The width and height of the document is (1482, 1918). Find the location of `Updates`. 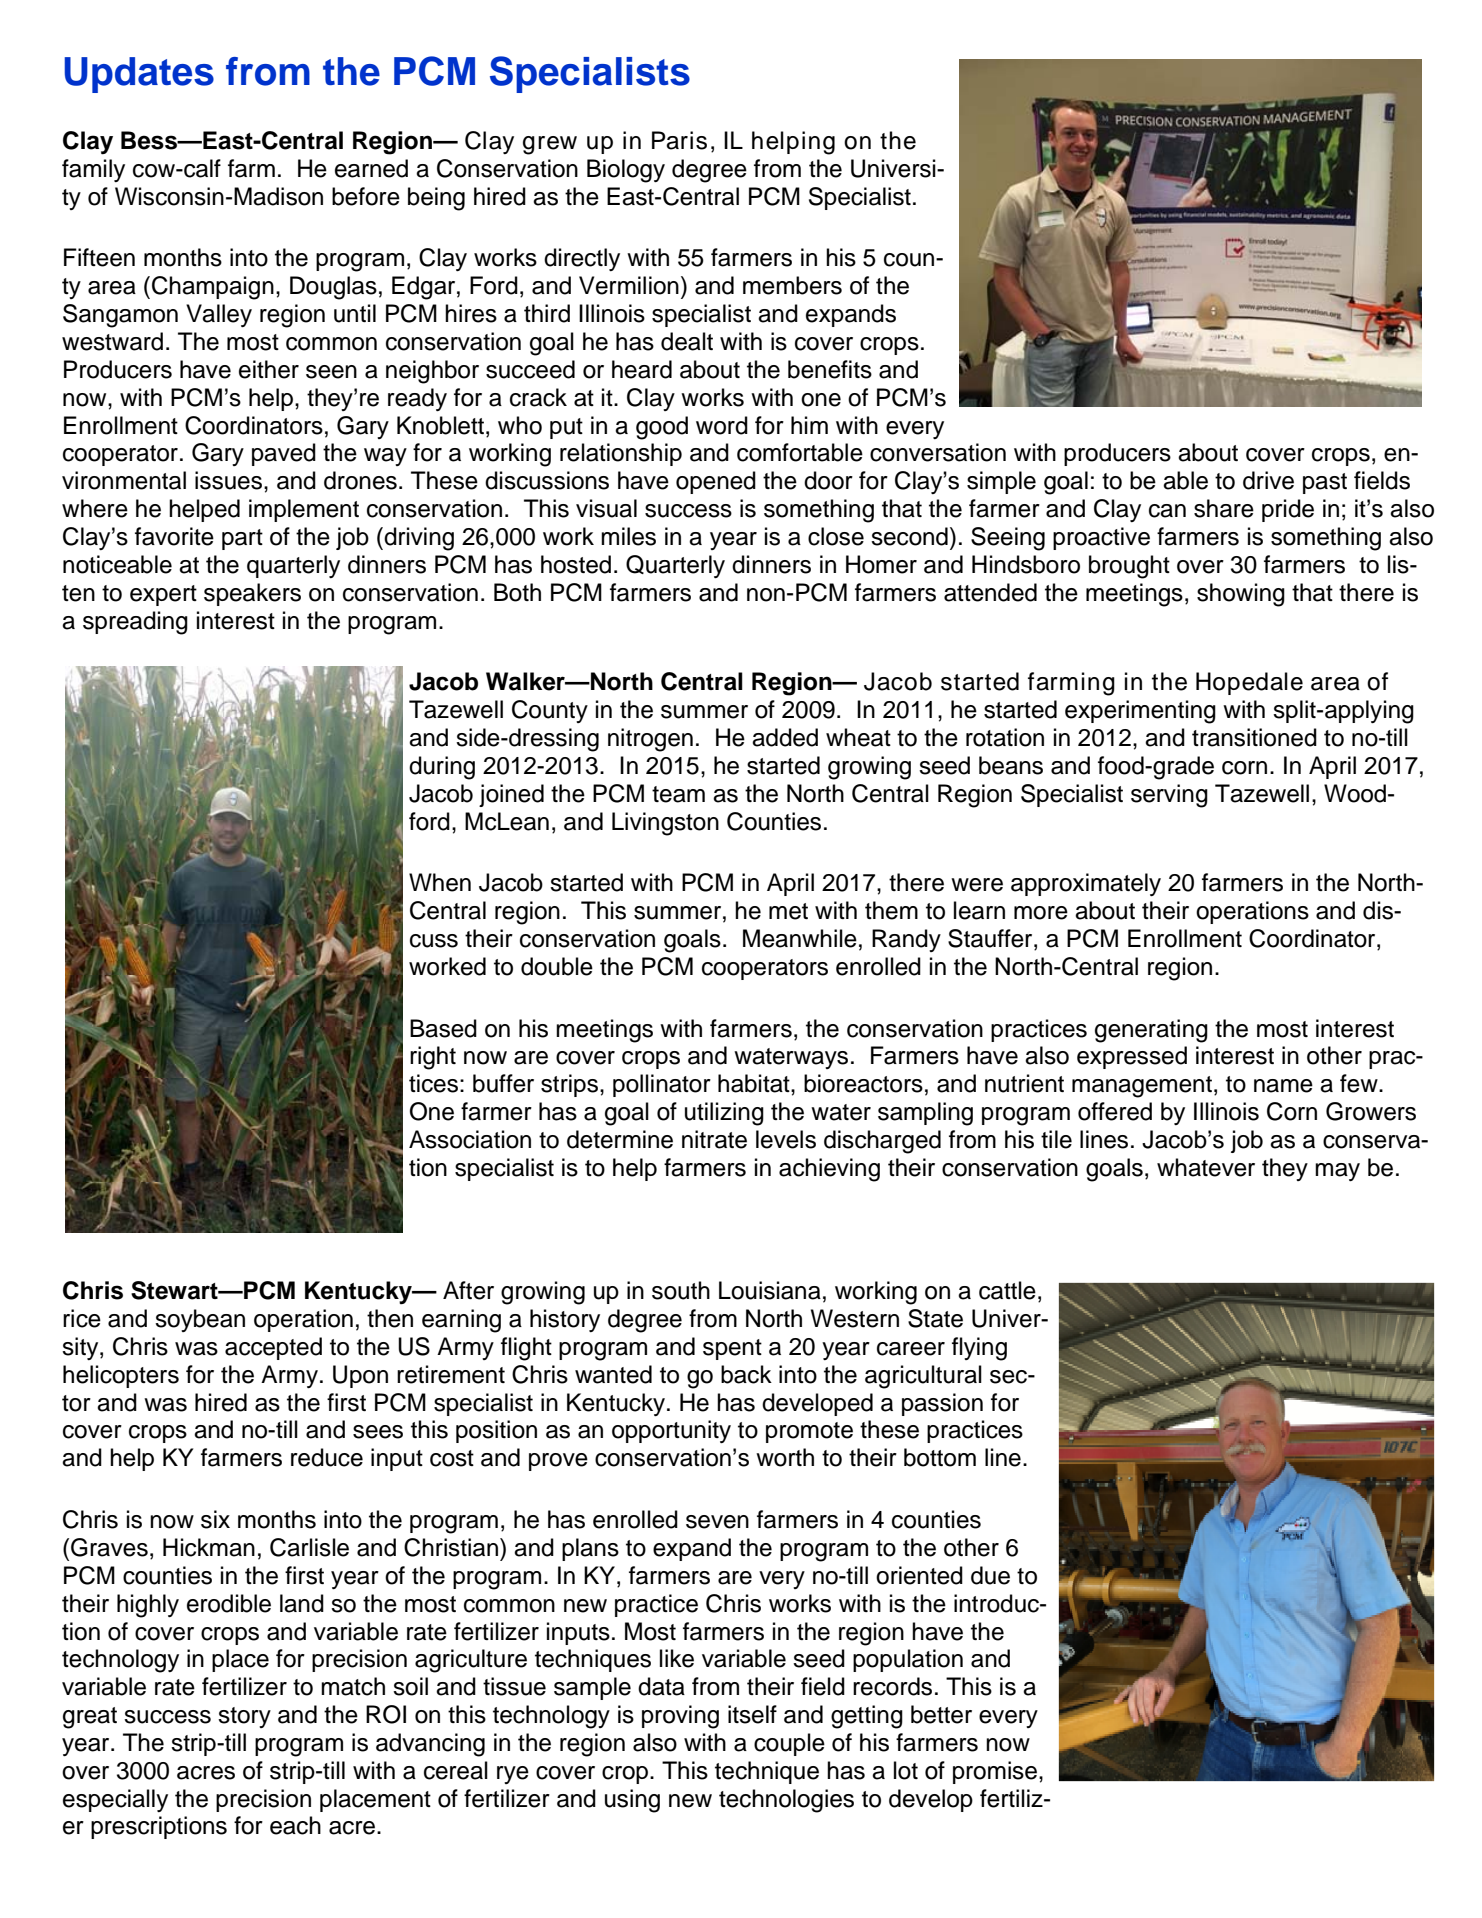

Updates is located at coordinates (139, 75).
